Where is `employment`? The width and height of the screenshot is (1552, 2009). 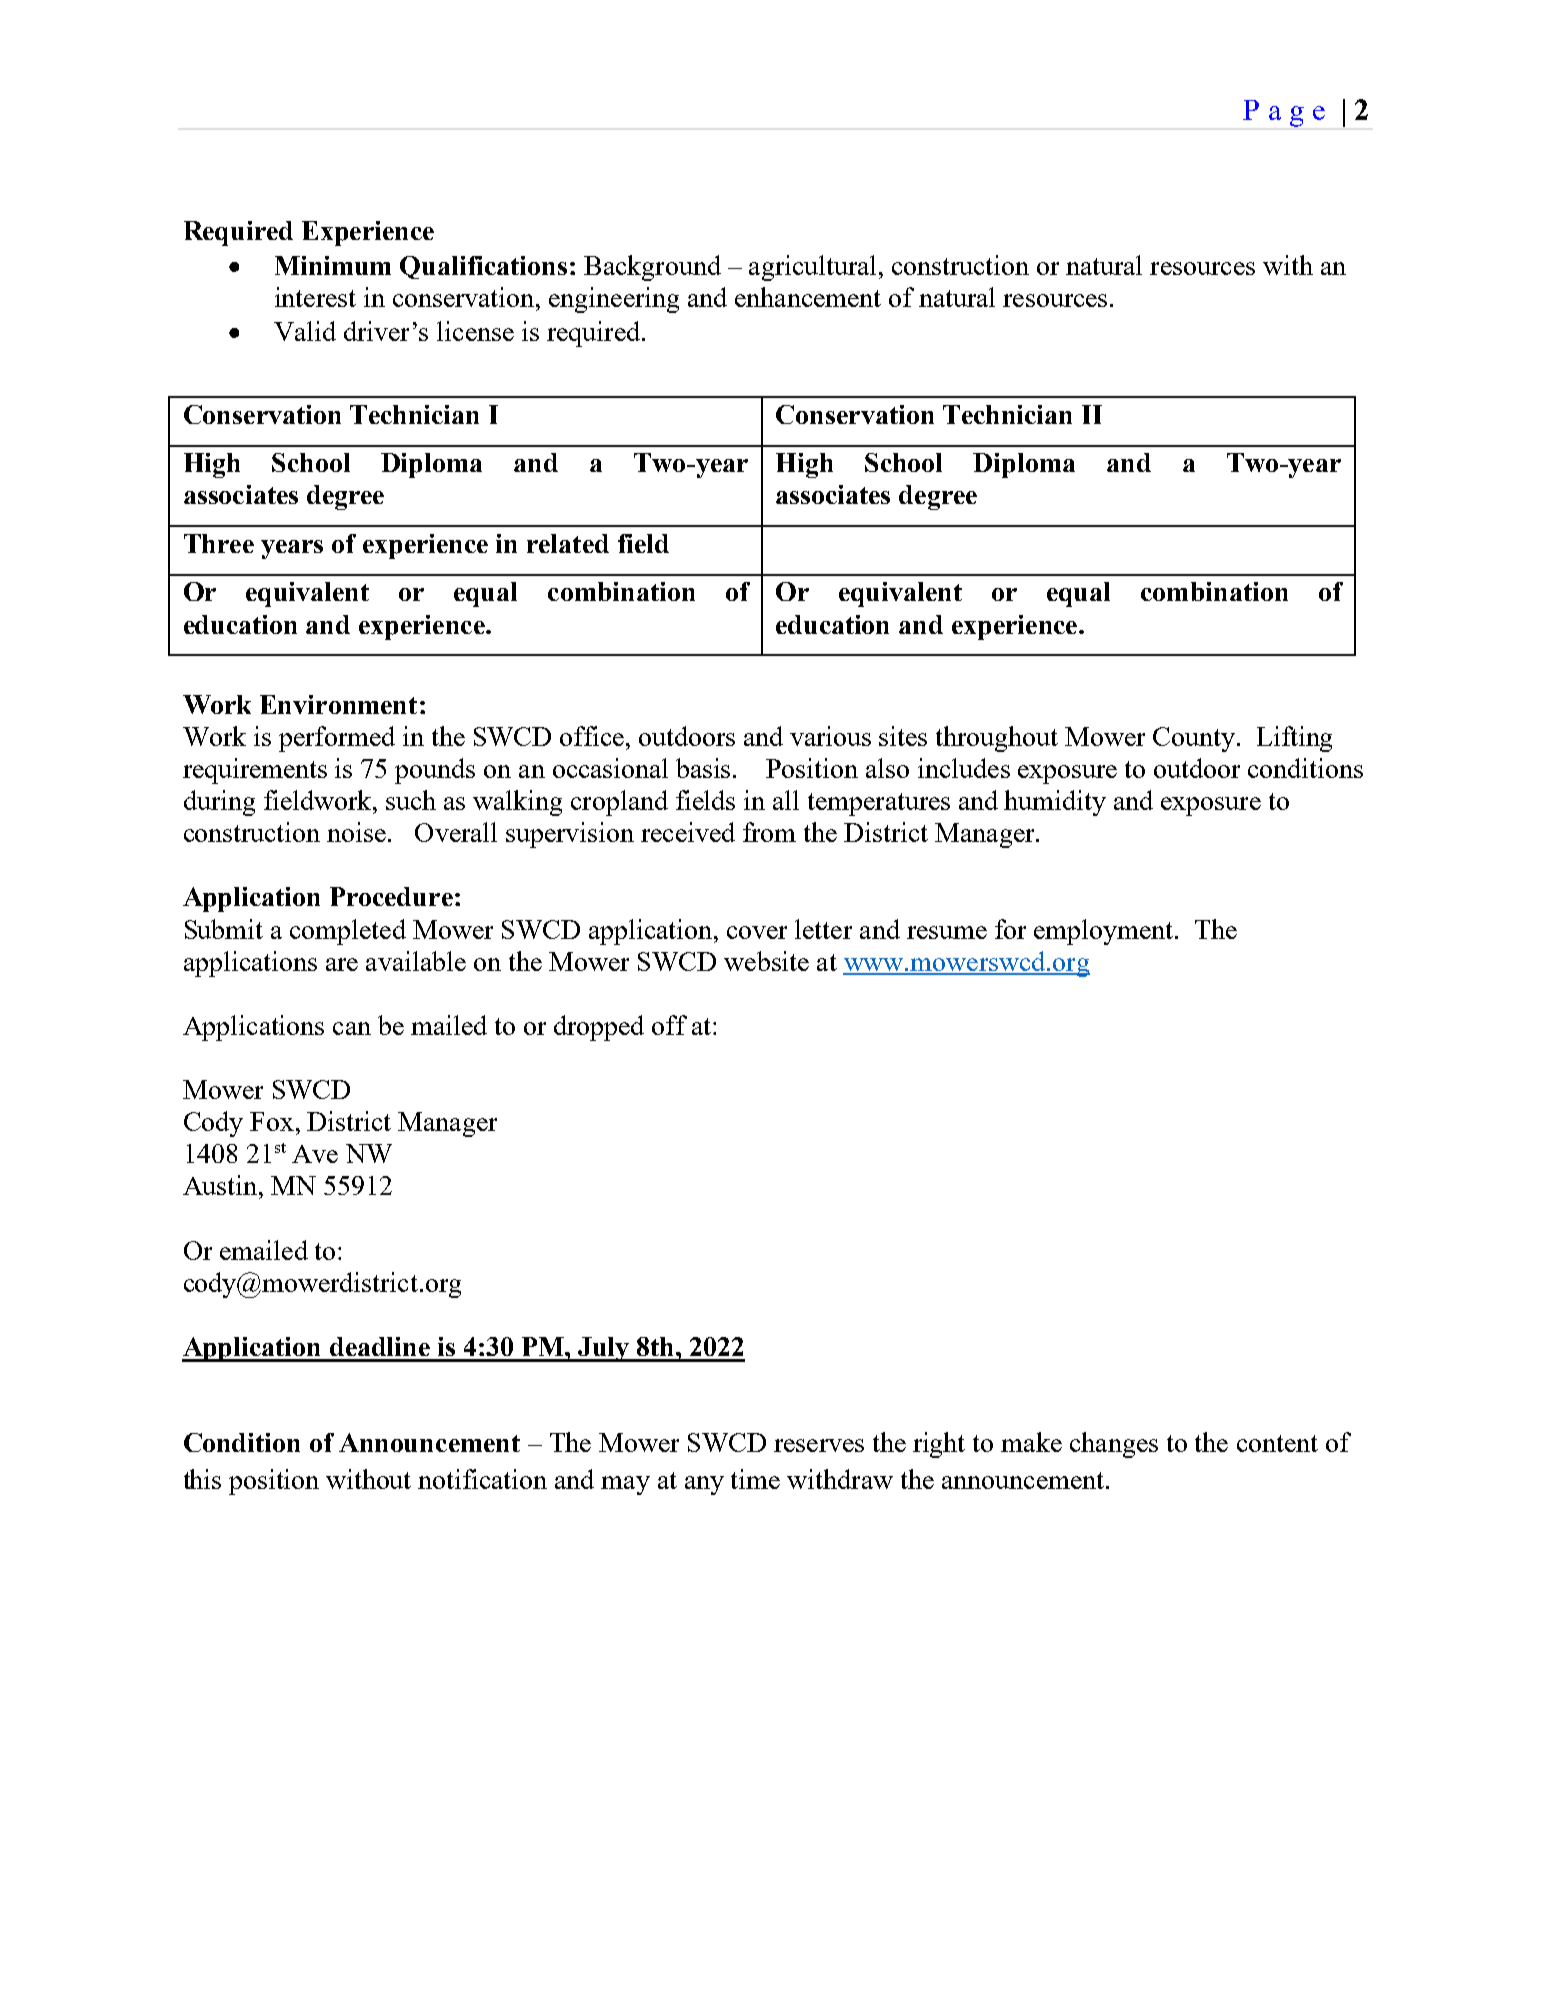 employment is located at coordinates (1103, 932).
